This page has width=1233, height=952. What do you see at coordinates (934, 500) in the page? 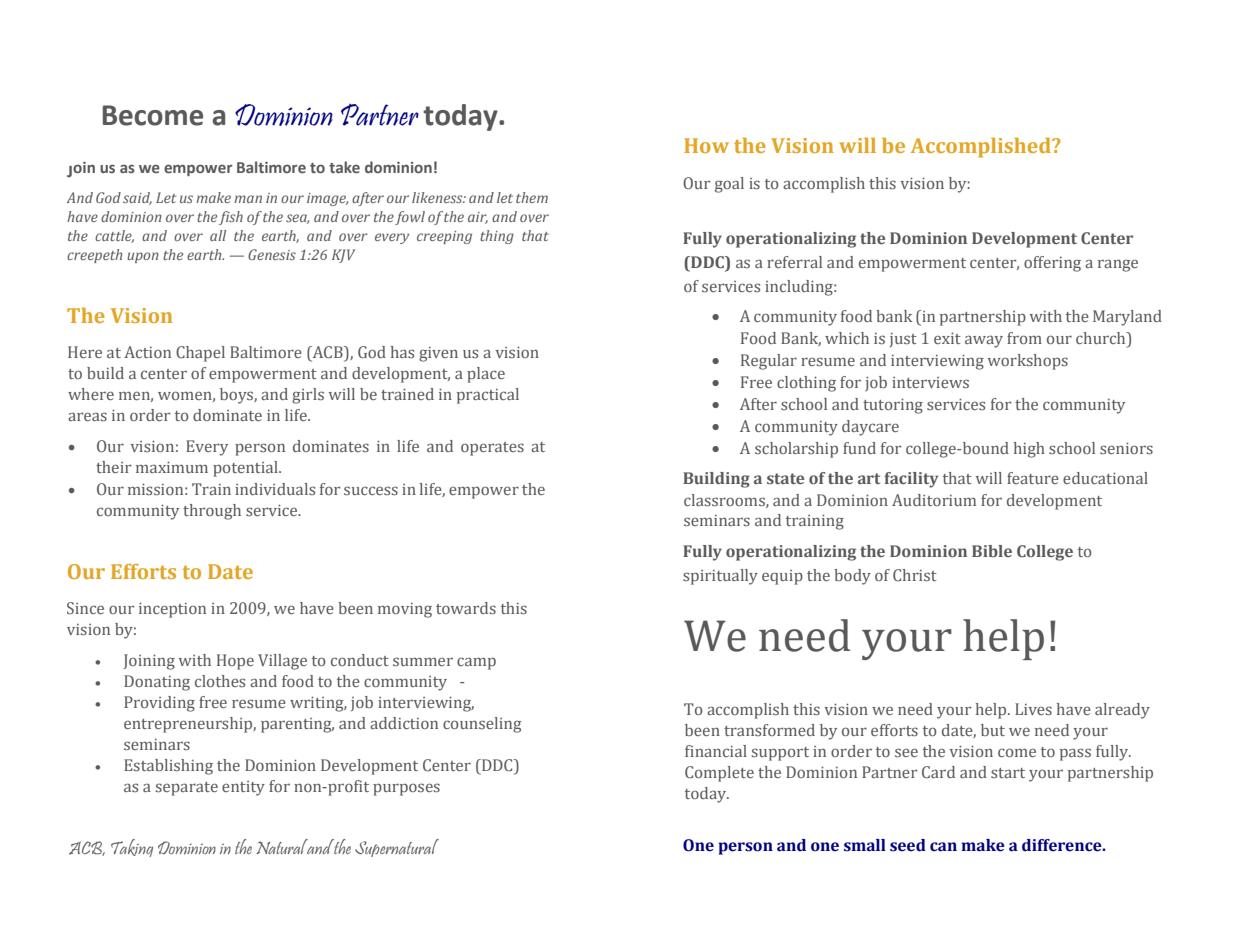
I see `Auditorium` at bounding box center [934, 500].
